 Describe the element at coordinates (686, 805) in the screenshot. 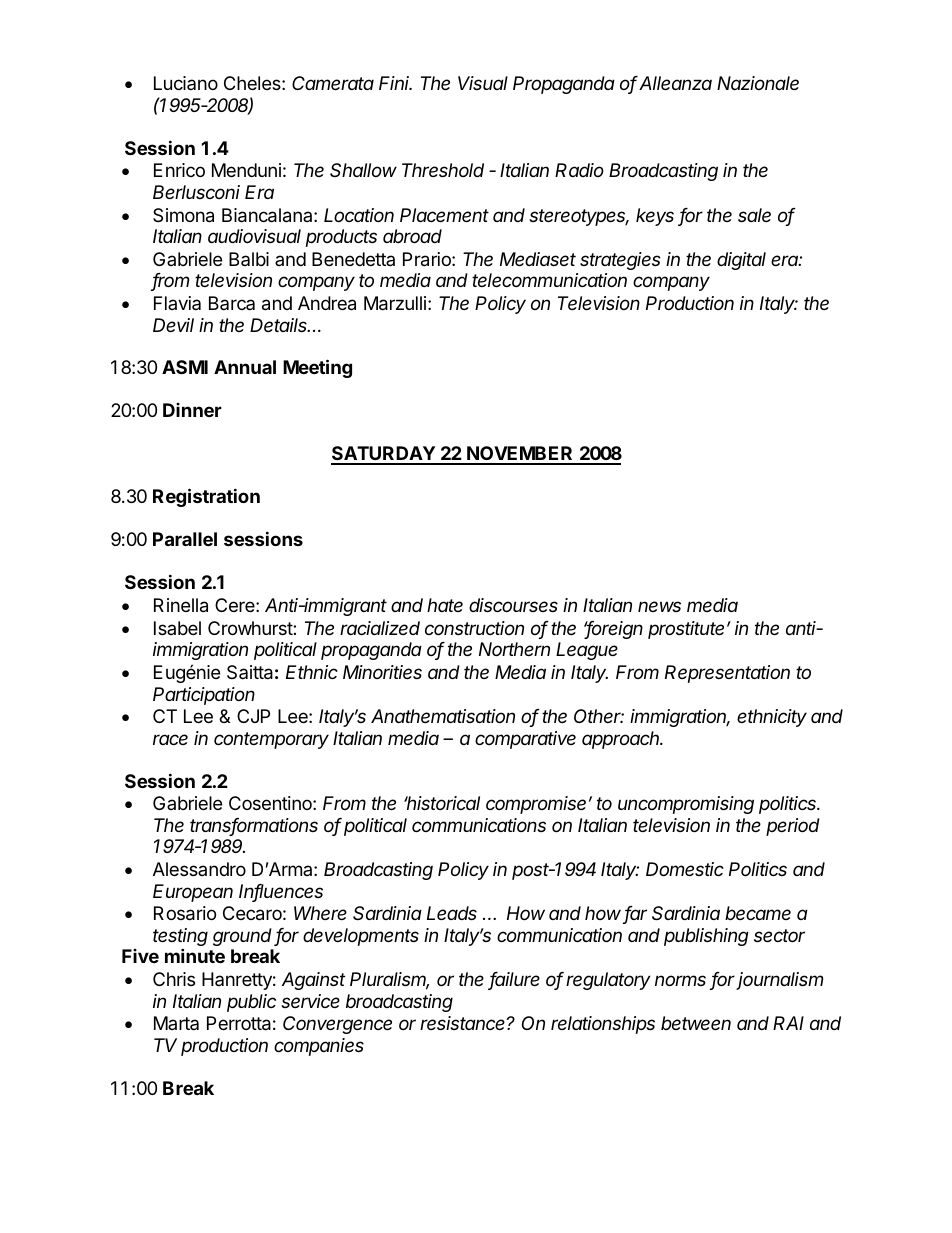

I see `uncompromising` at that location.
